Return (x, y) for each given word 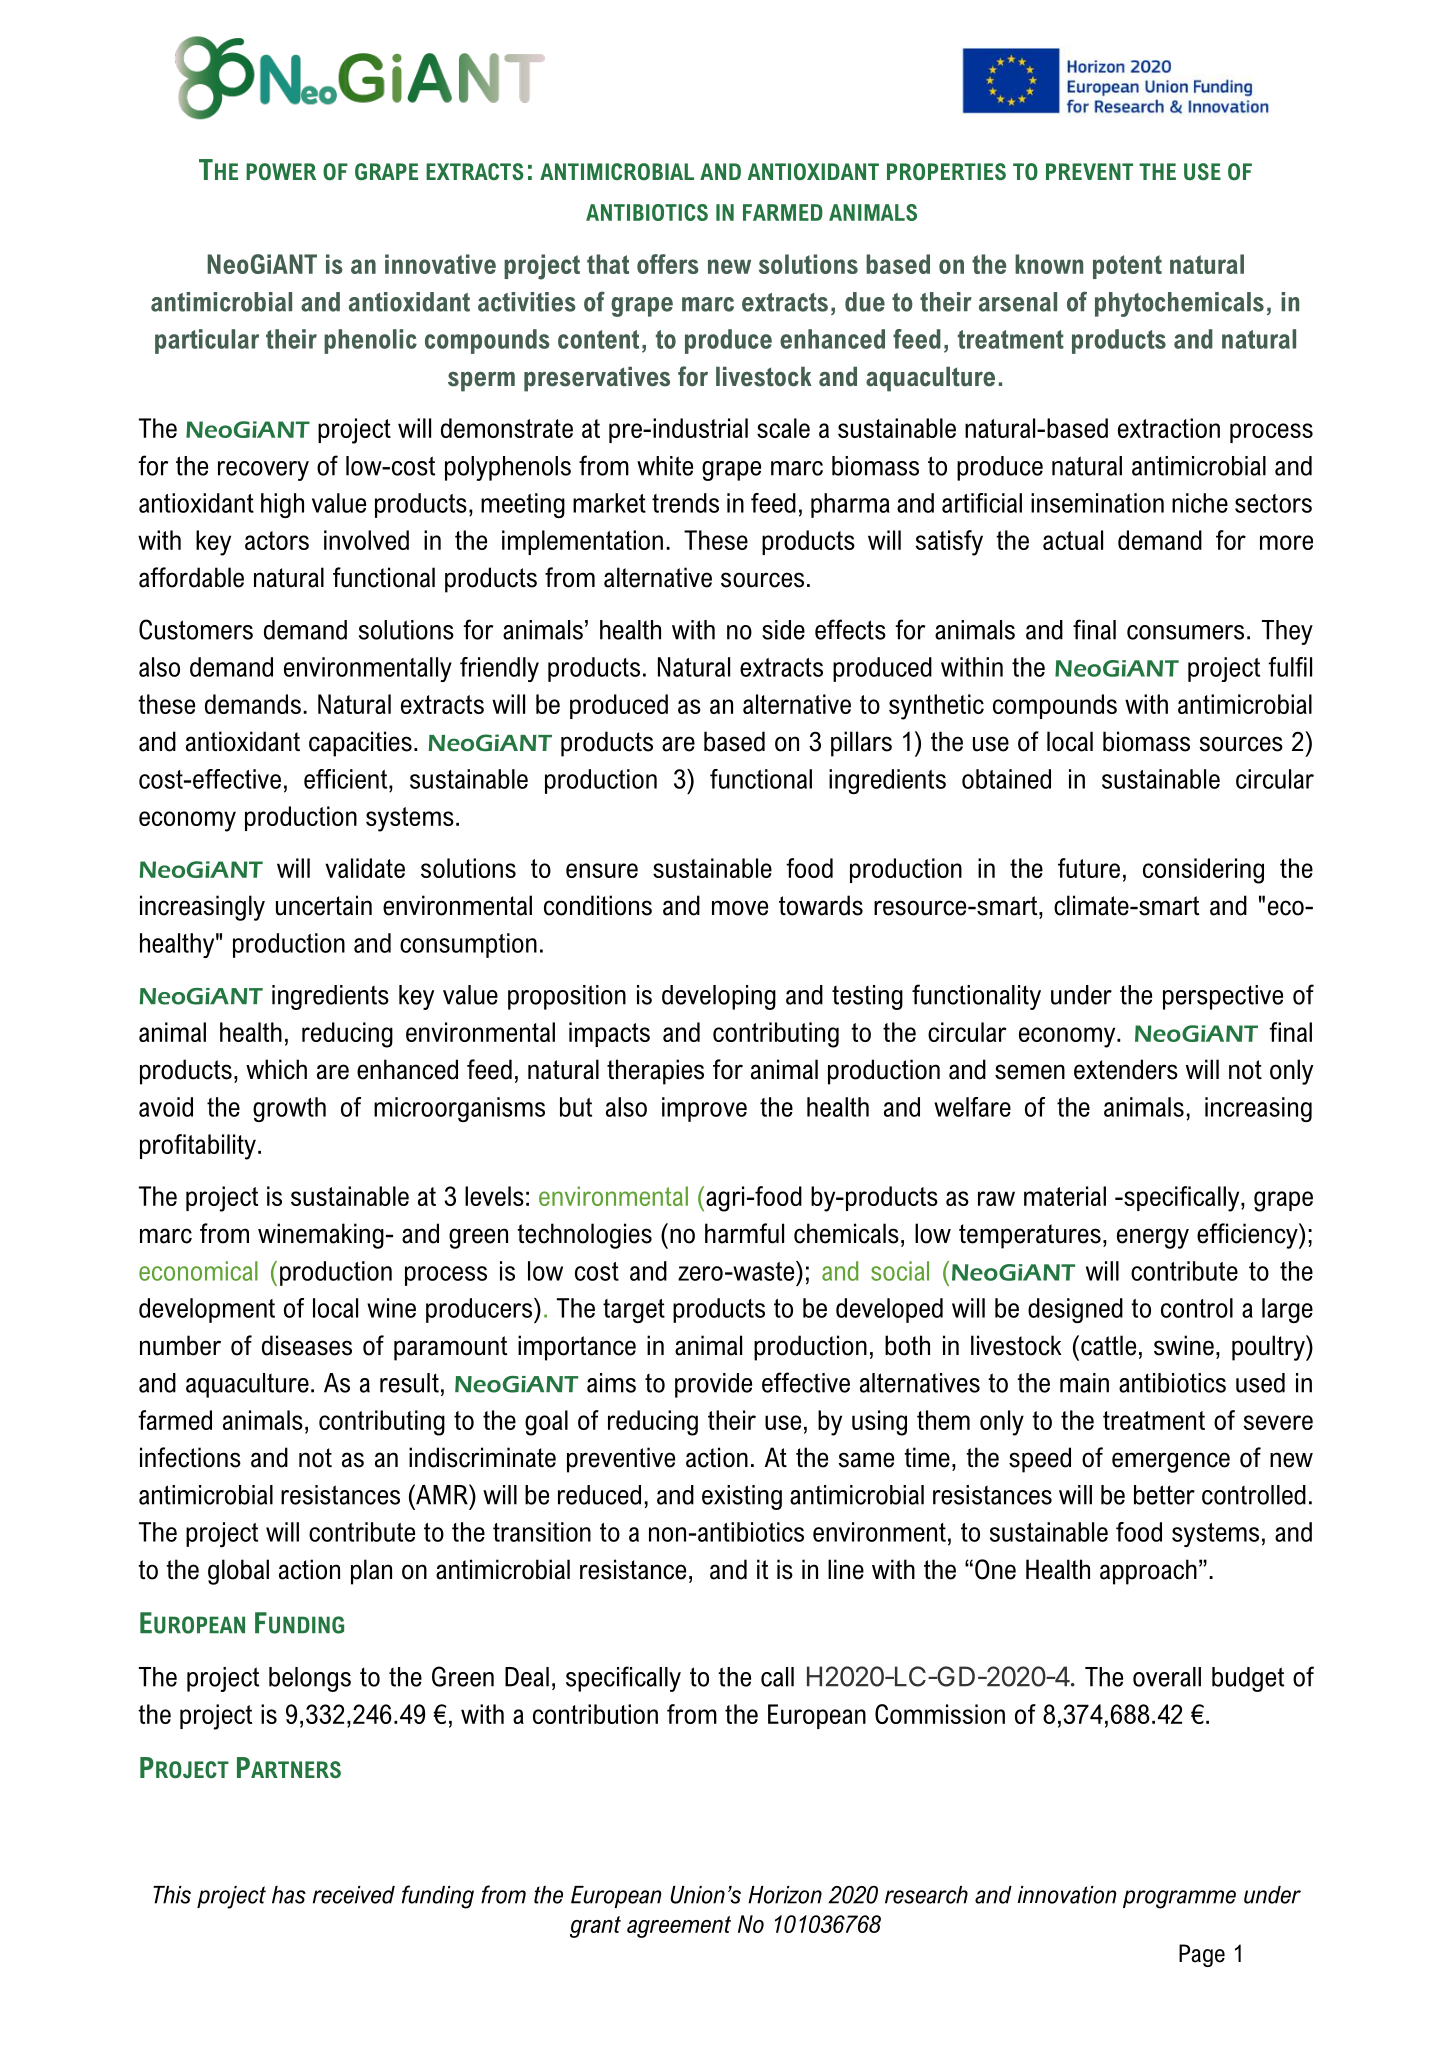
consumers (1185, 632)
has (289, 1895)
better (1164, 1495)
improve (704, 1109)
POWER (281, 171)
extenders (1126, 1069)
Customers (196, 629)
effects (850, 629)
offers (668, 264)
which (276, 1069)
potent (1127, 267)
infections (190, 1457)
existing (742, 1497)
